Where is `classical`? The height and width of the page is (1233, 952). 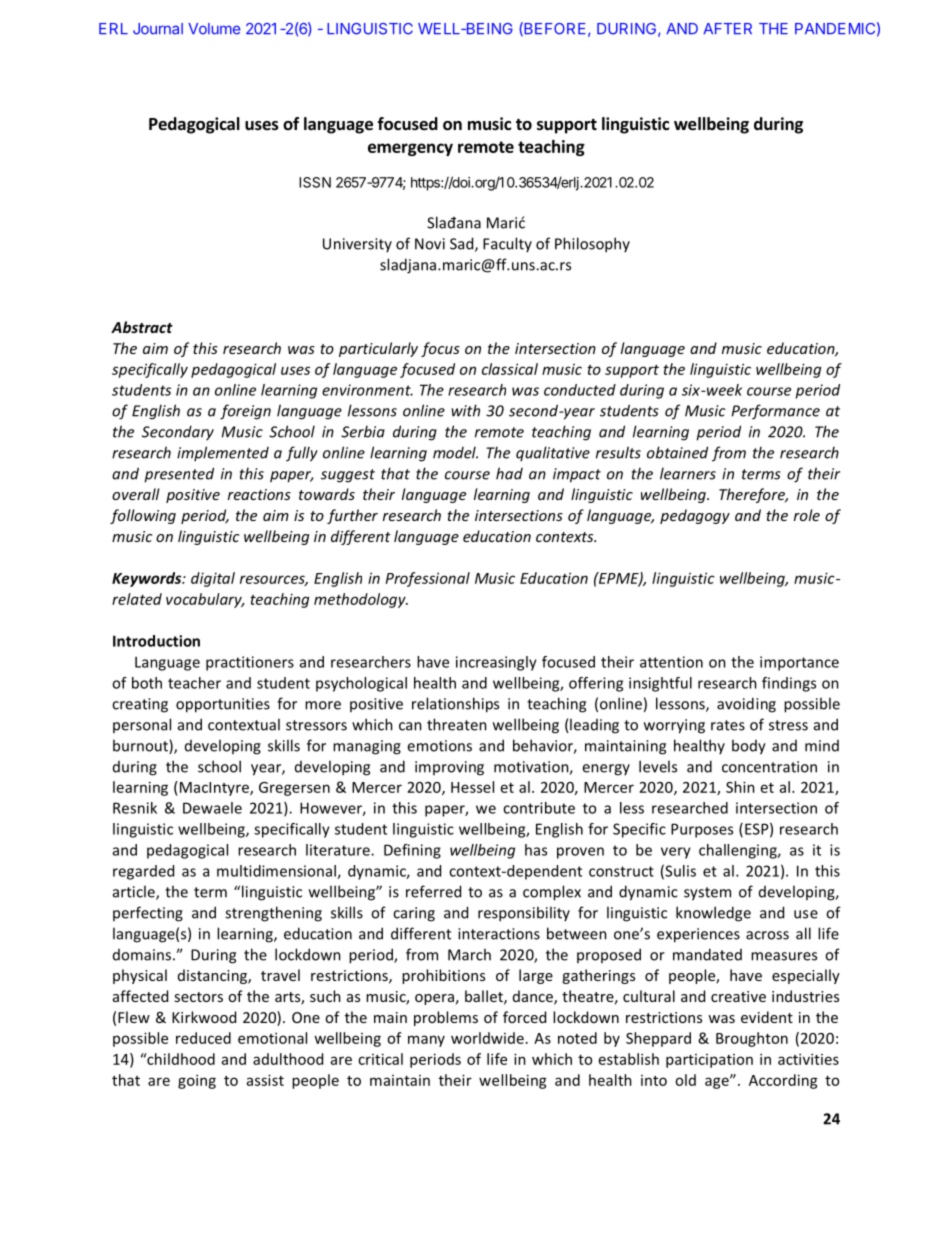 classical is located at coordinates (510, 369).
